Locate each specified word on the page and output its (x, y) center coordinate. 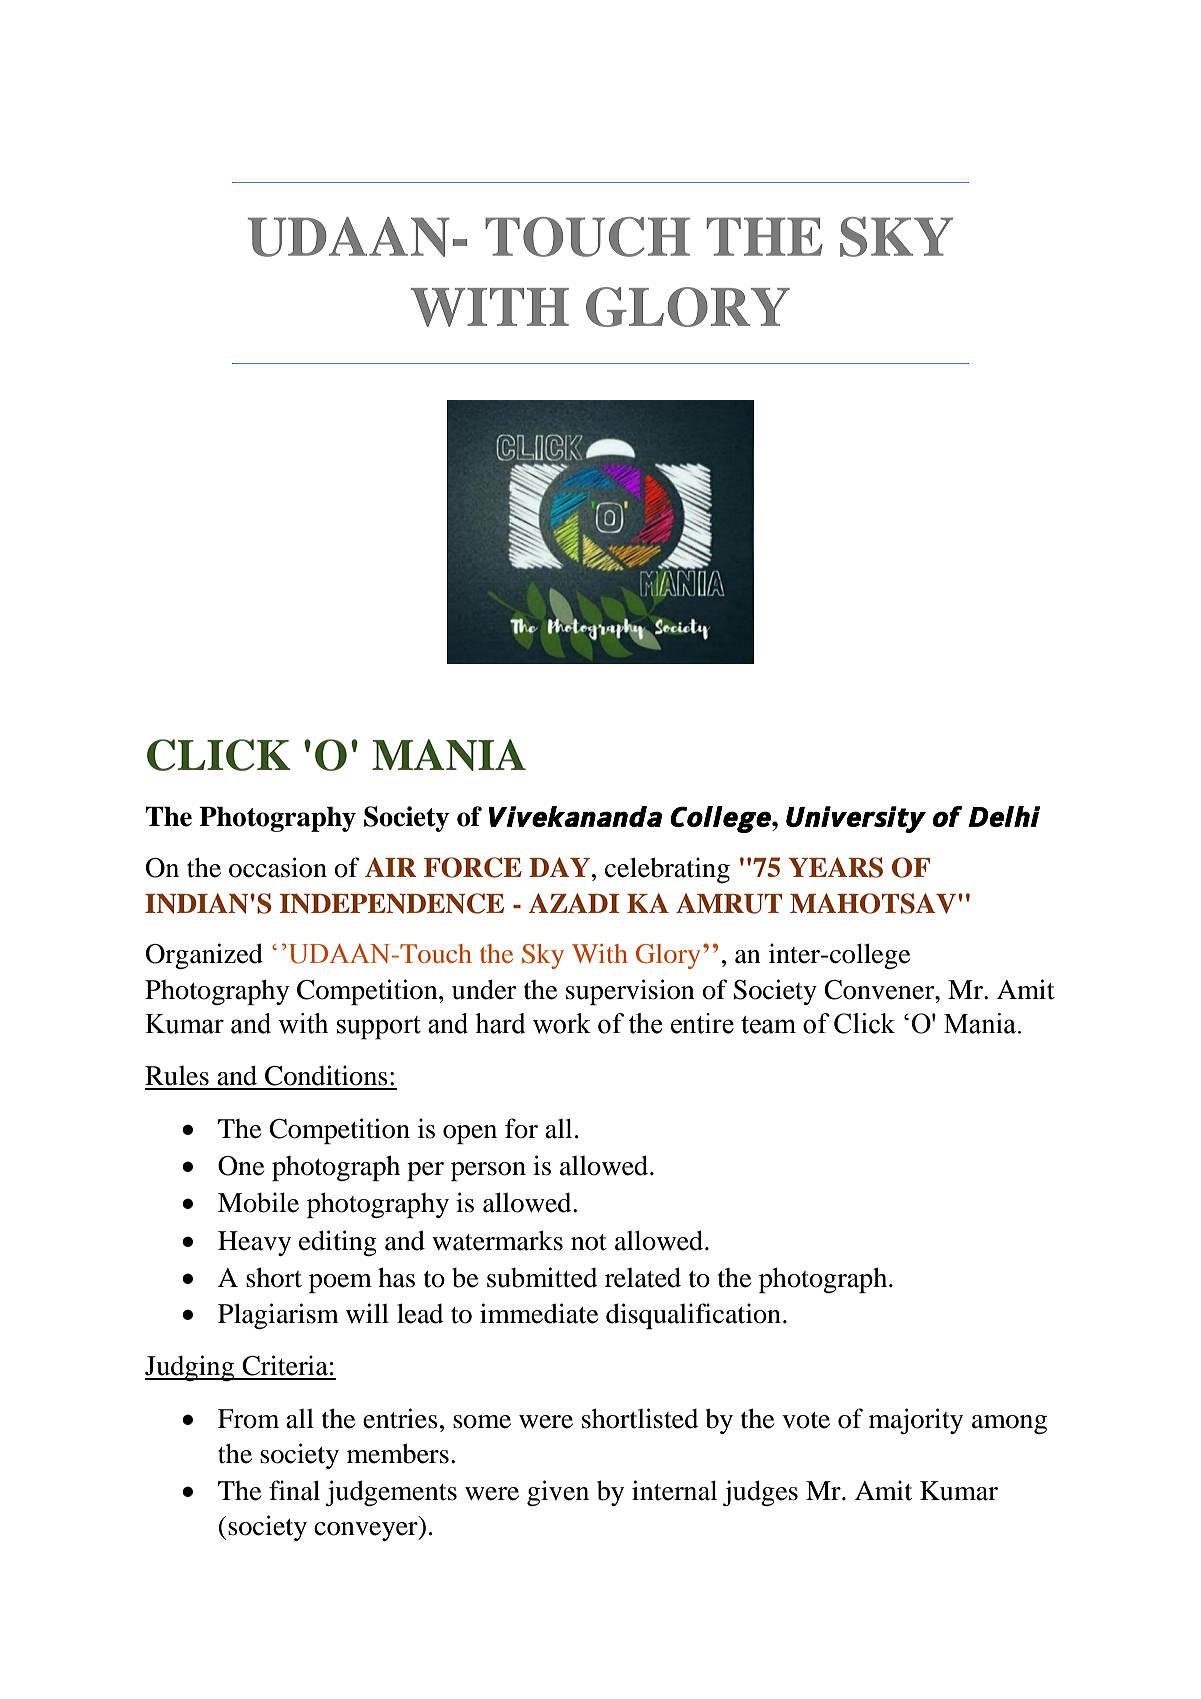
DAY (559, 867)
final (294, 1490)
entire (702, 1023)
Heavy (254, 1243)
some (482, 1422)
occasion (278, 867)
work (562, 1023)
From (248, 1419)
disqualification (693, 1316)
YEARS (835, 867)
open (470, 1134)
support (379, 1028)
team (768, 1025)
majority (916, 1421)
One (241, 1166)
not (589, 1242)
